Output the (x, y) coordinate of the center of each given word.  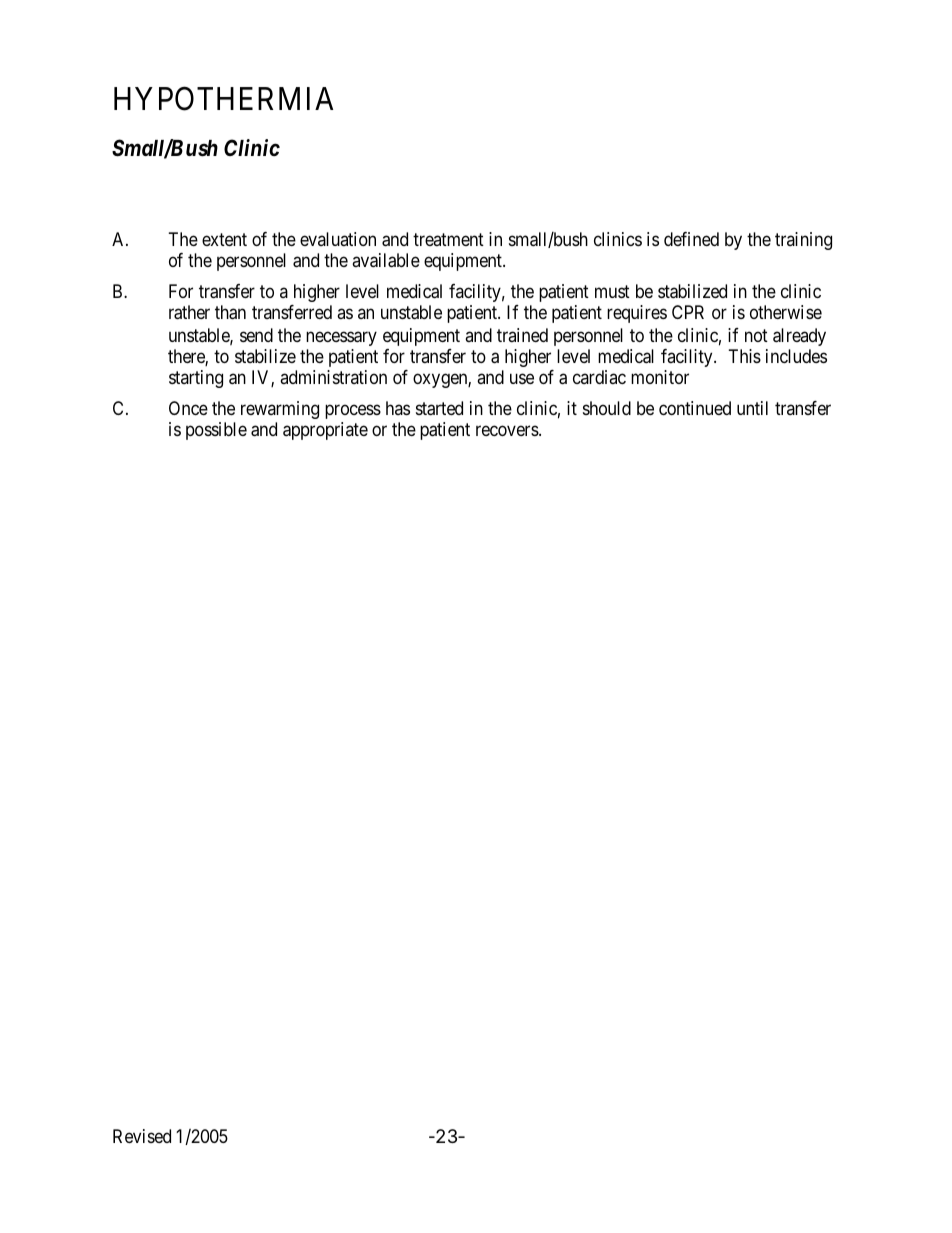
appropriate (325, 431)
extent (224, 239)
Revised (142, 1136)
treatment (448, 239)
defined (691, 239)
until (752, 408)
